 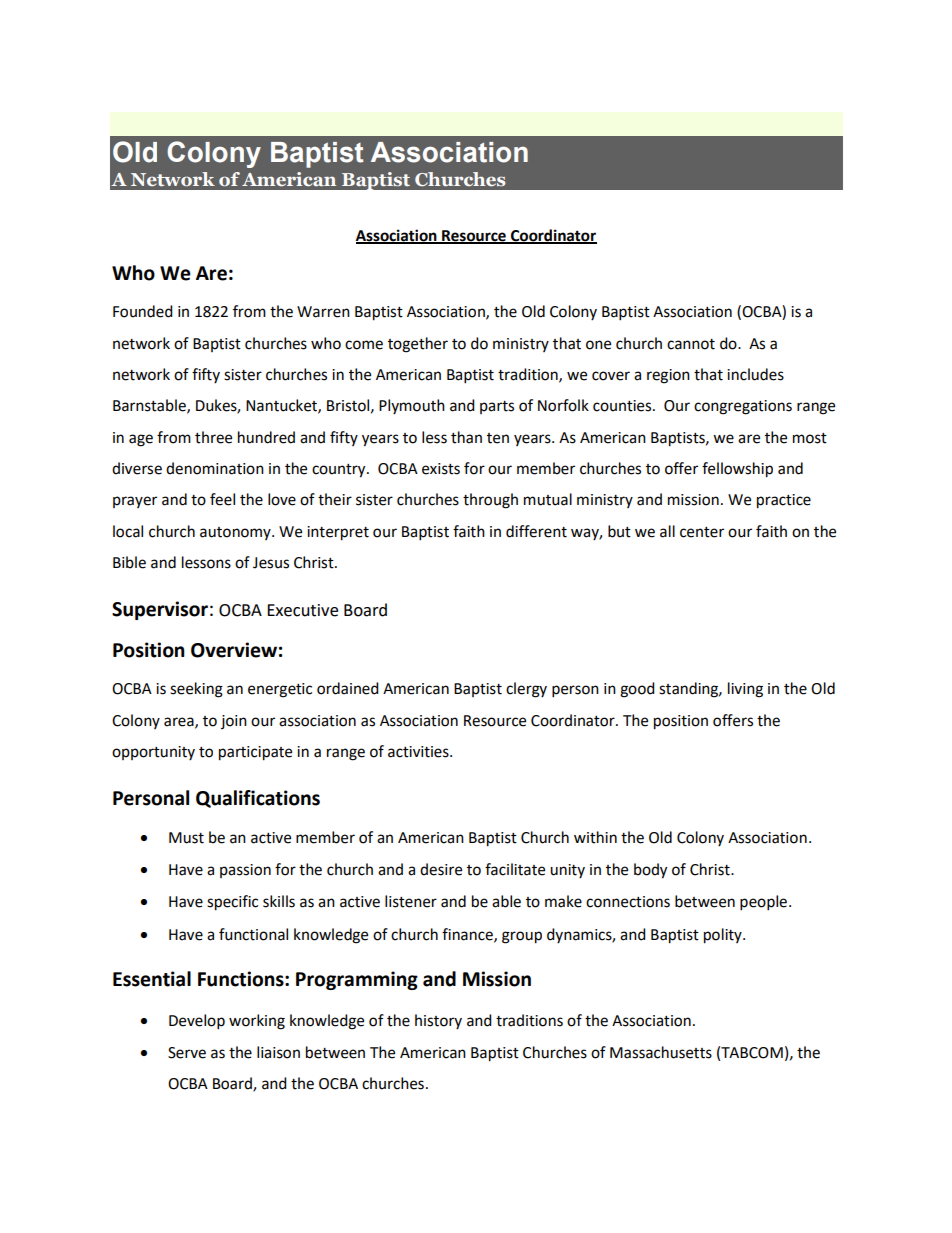 I want to click on activities, so click(x=419, y=752).
